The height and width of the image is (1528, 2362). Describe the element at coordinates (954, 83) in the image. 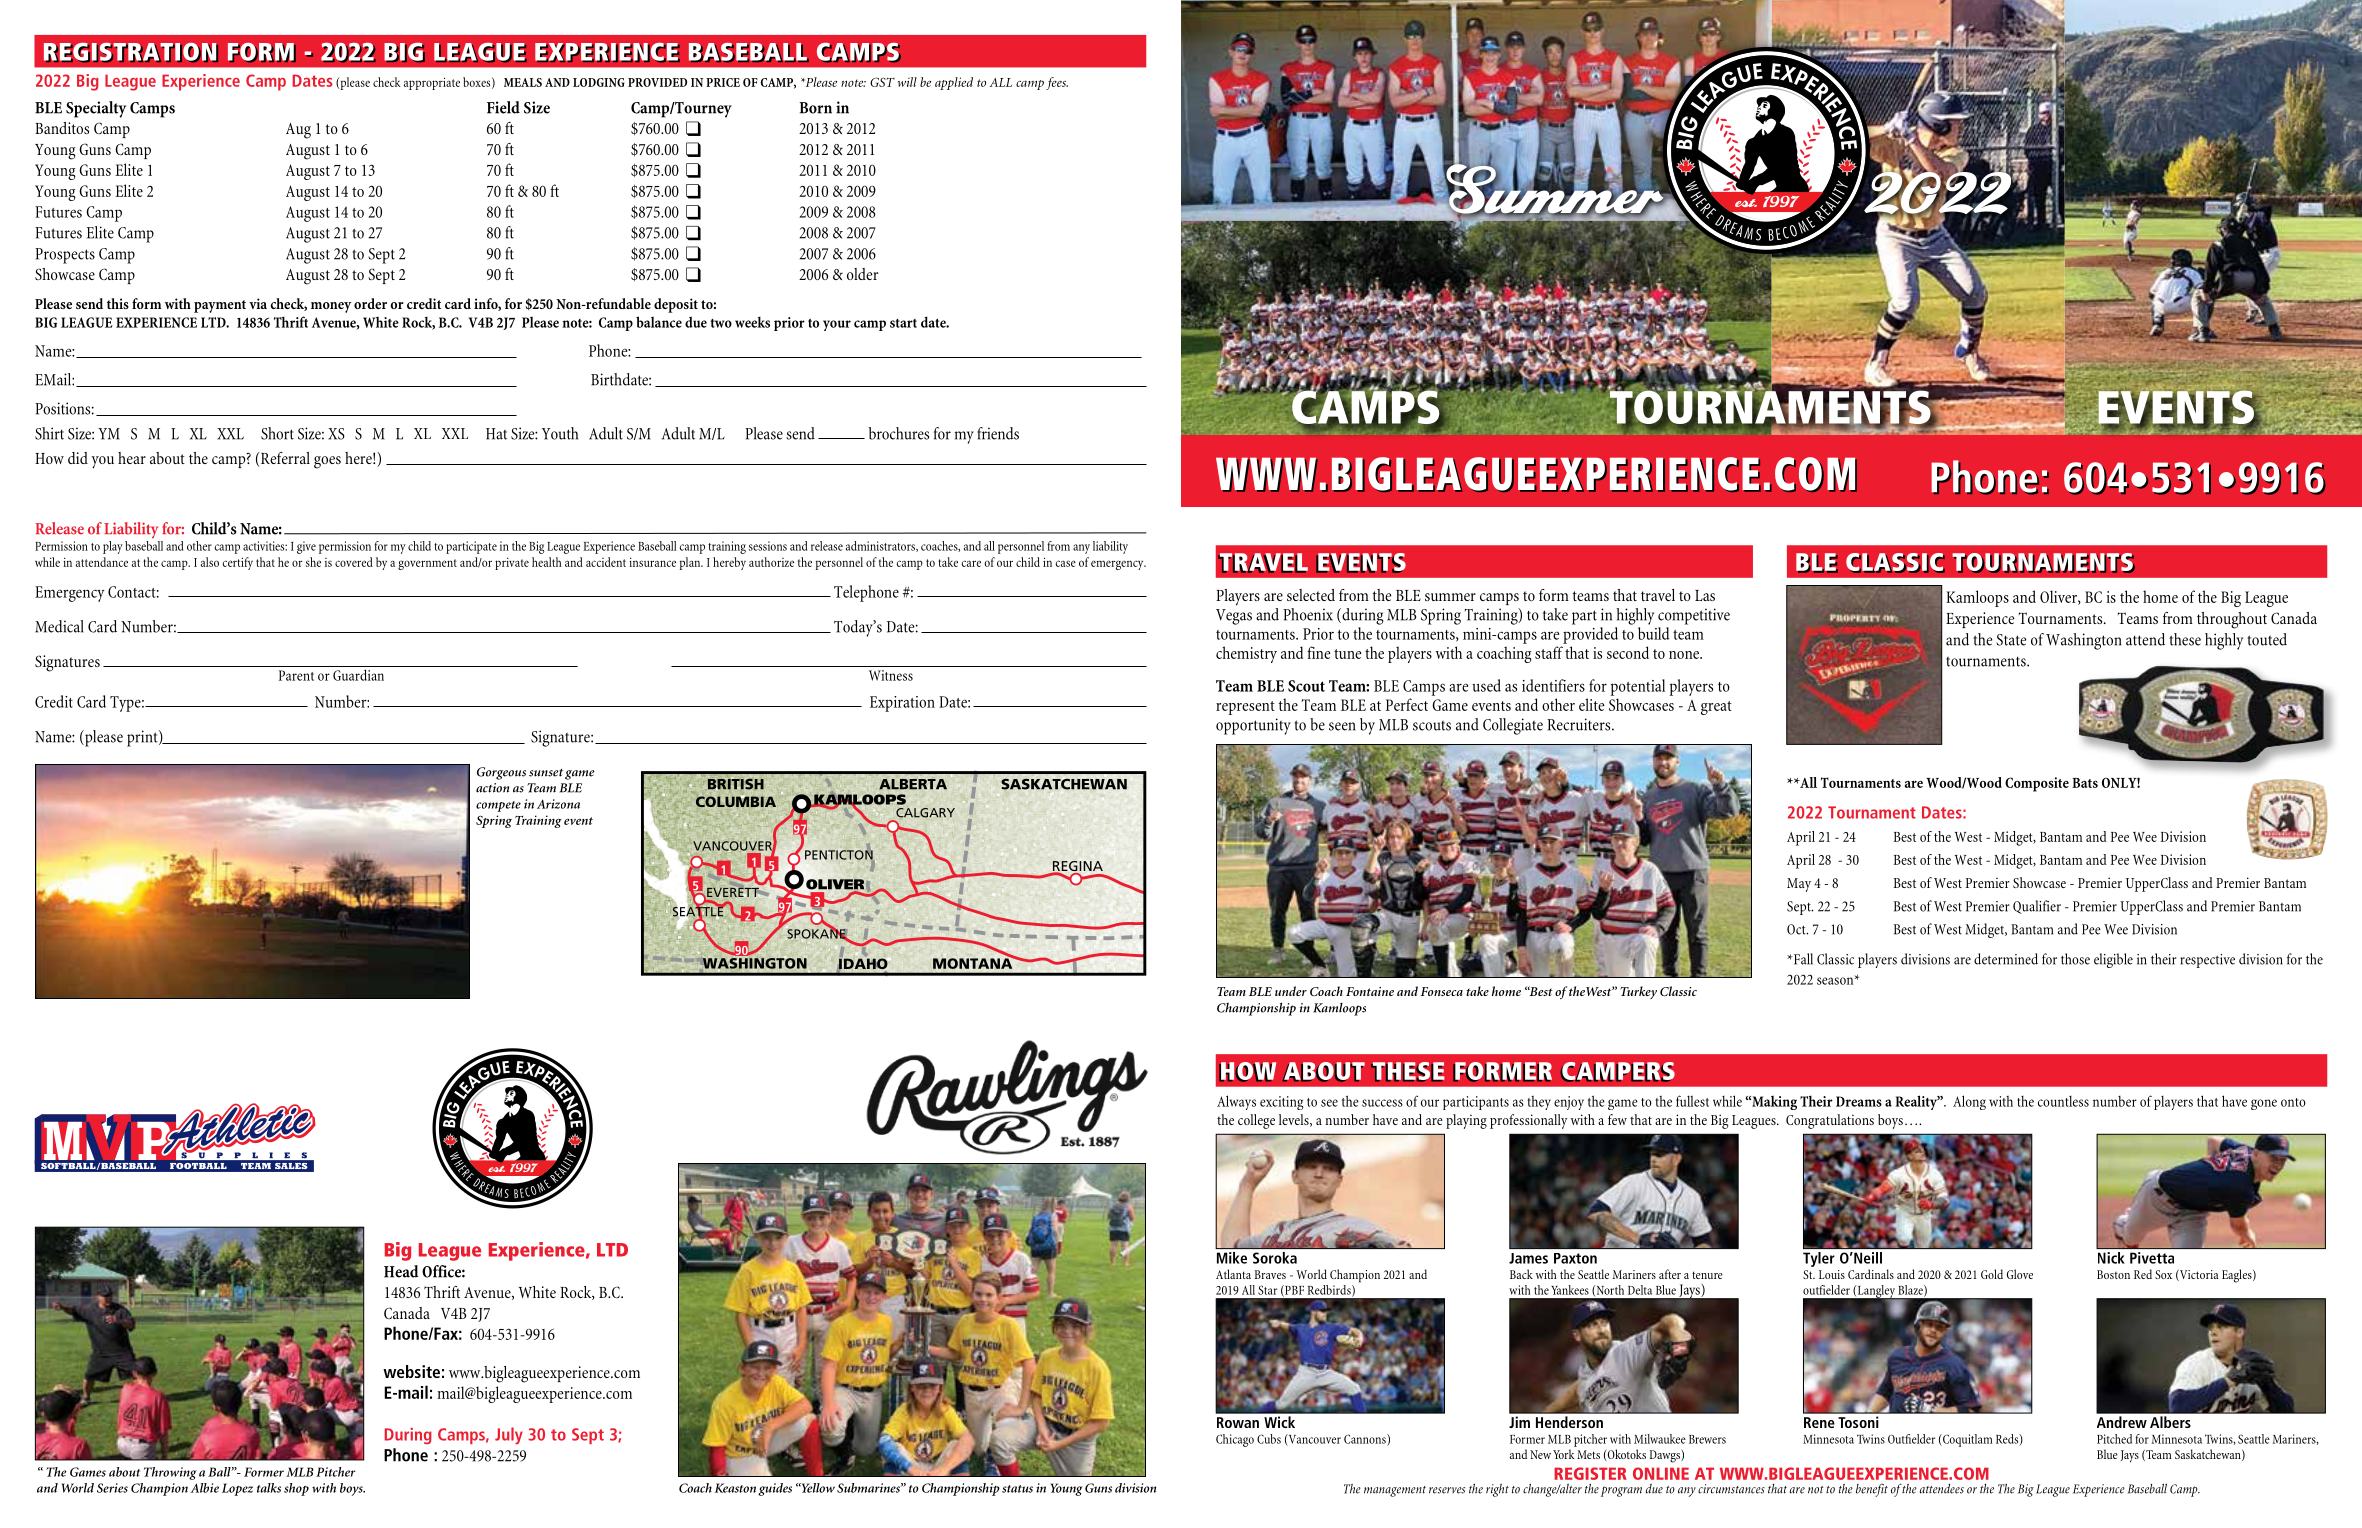

I see `applied` at that location.
